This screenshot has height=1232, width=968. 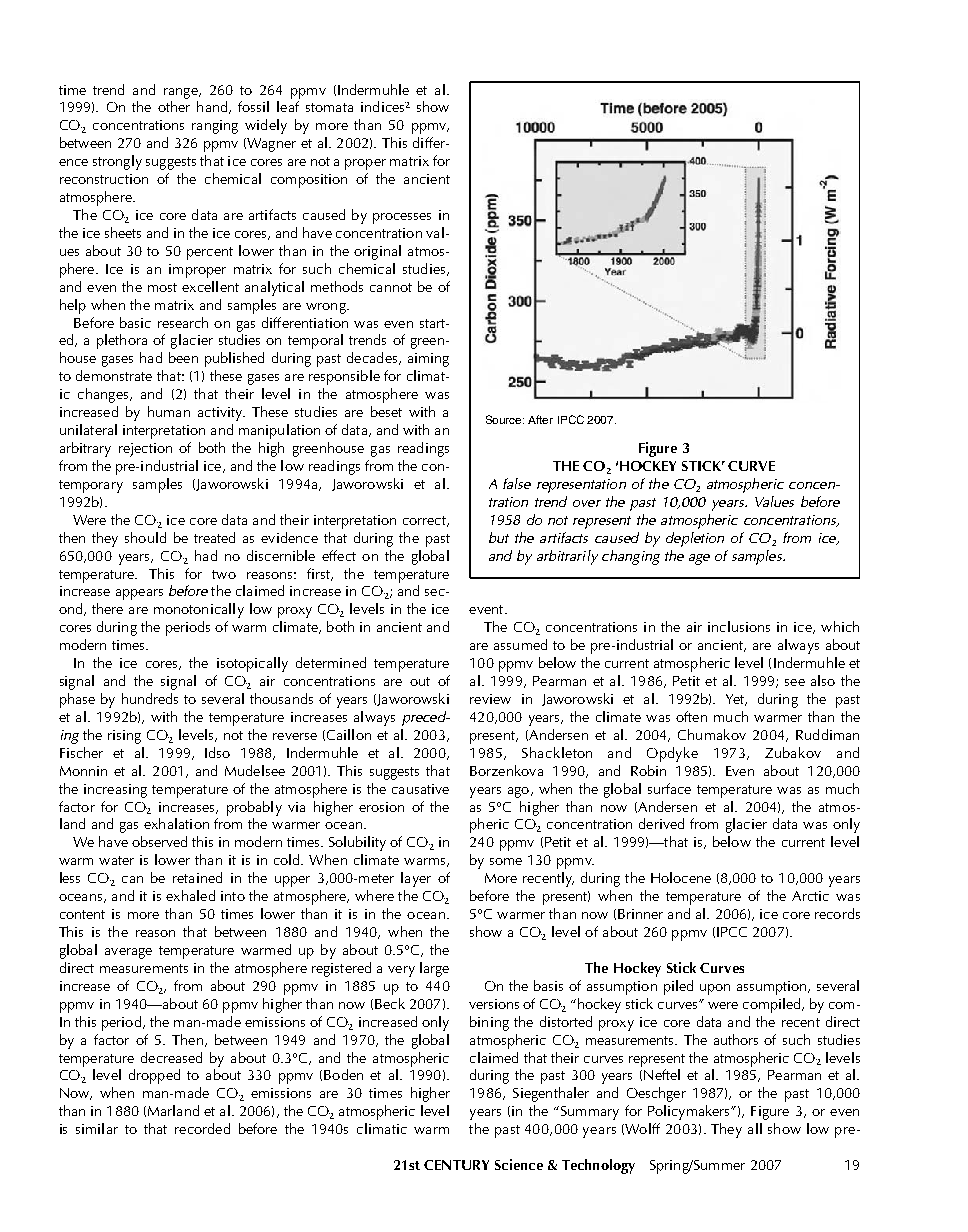 What do you see at coordinates (520, 644) in the screenshot?
I see `assumed` at bounding box center [520, 644].
